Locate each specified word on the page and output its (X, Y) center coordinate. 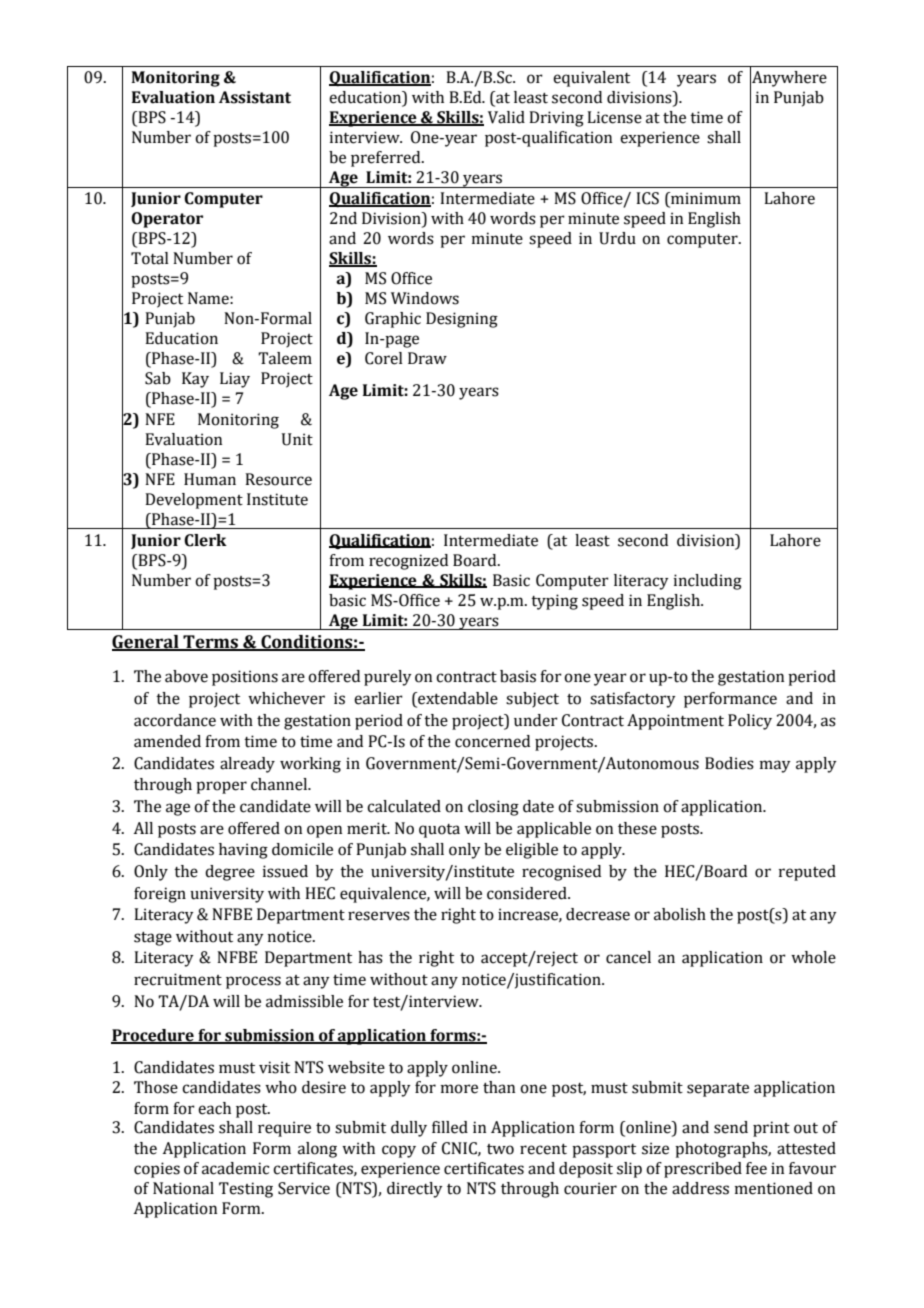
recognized (408, 562)
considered (528, 893)
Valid (506, 117)
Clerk (205, 540)
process (253, 982)
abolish (680, 914)
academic (235, 1168)
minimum (705, 199)
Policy (750, 722)
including (708, 582)
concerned (492, 741)
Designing (462, 320)
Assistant (255, 97)
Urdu (617, 238)
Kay (195, 380)
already (247, 765)
